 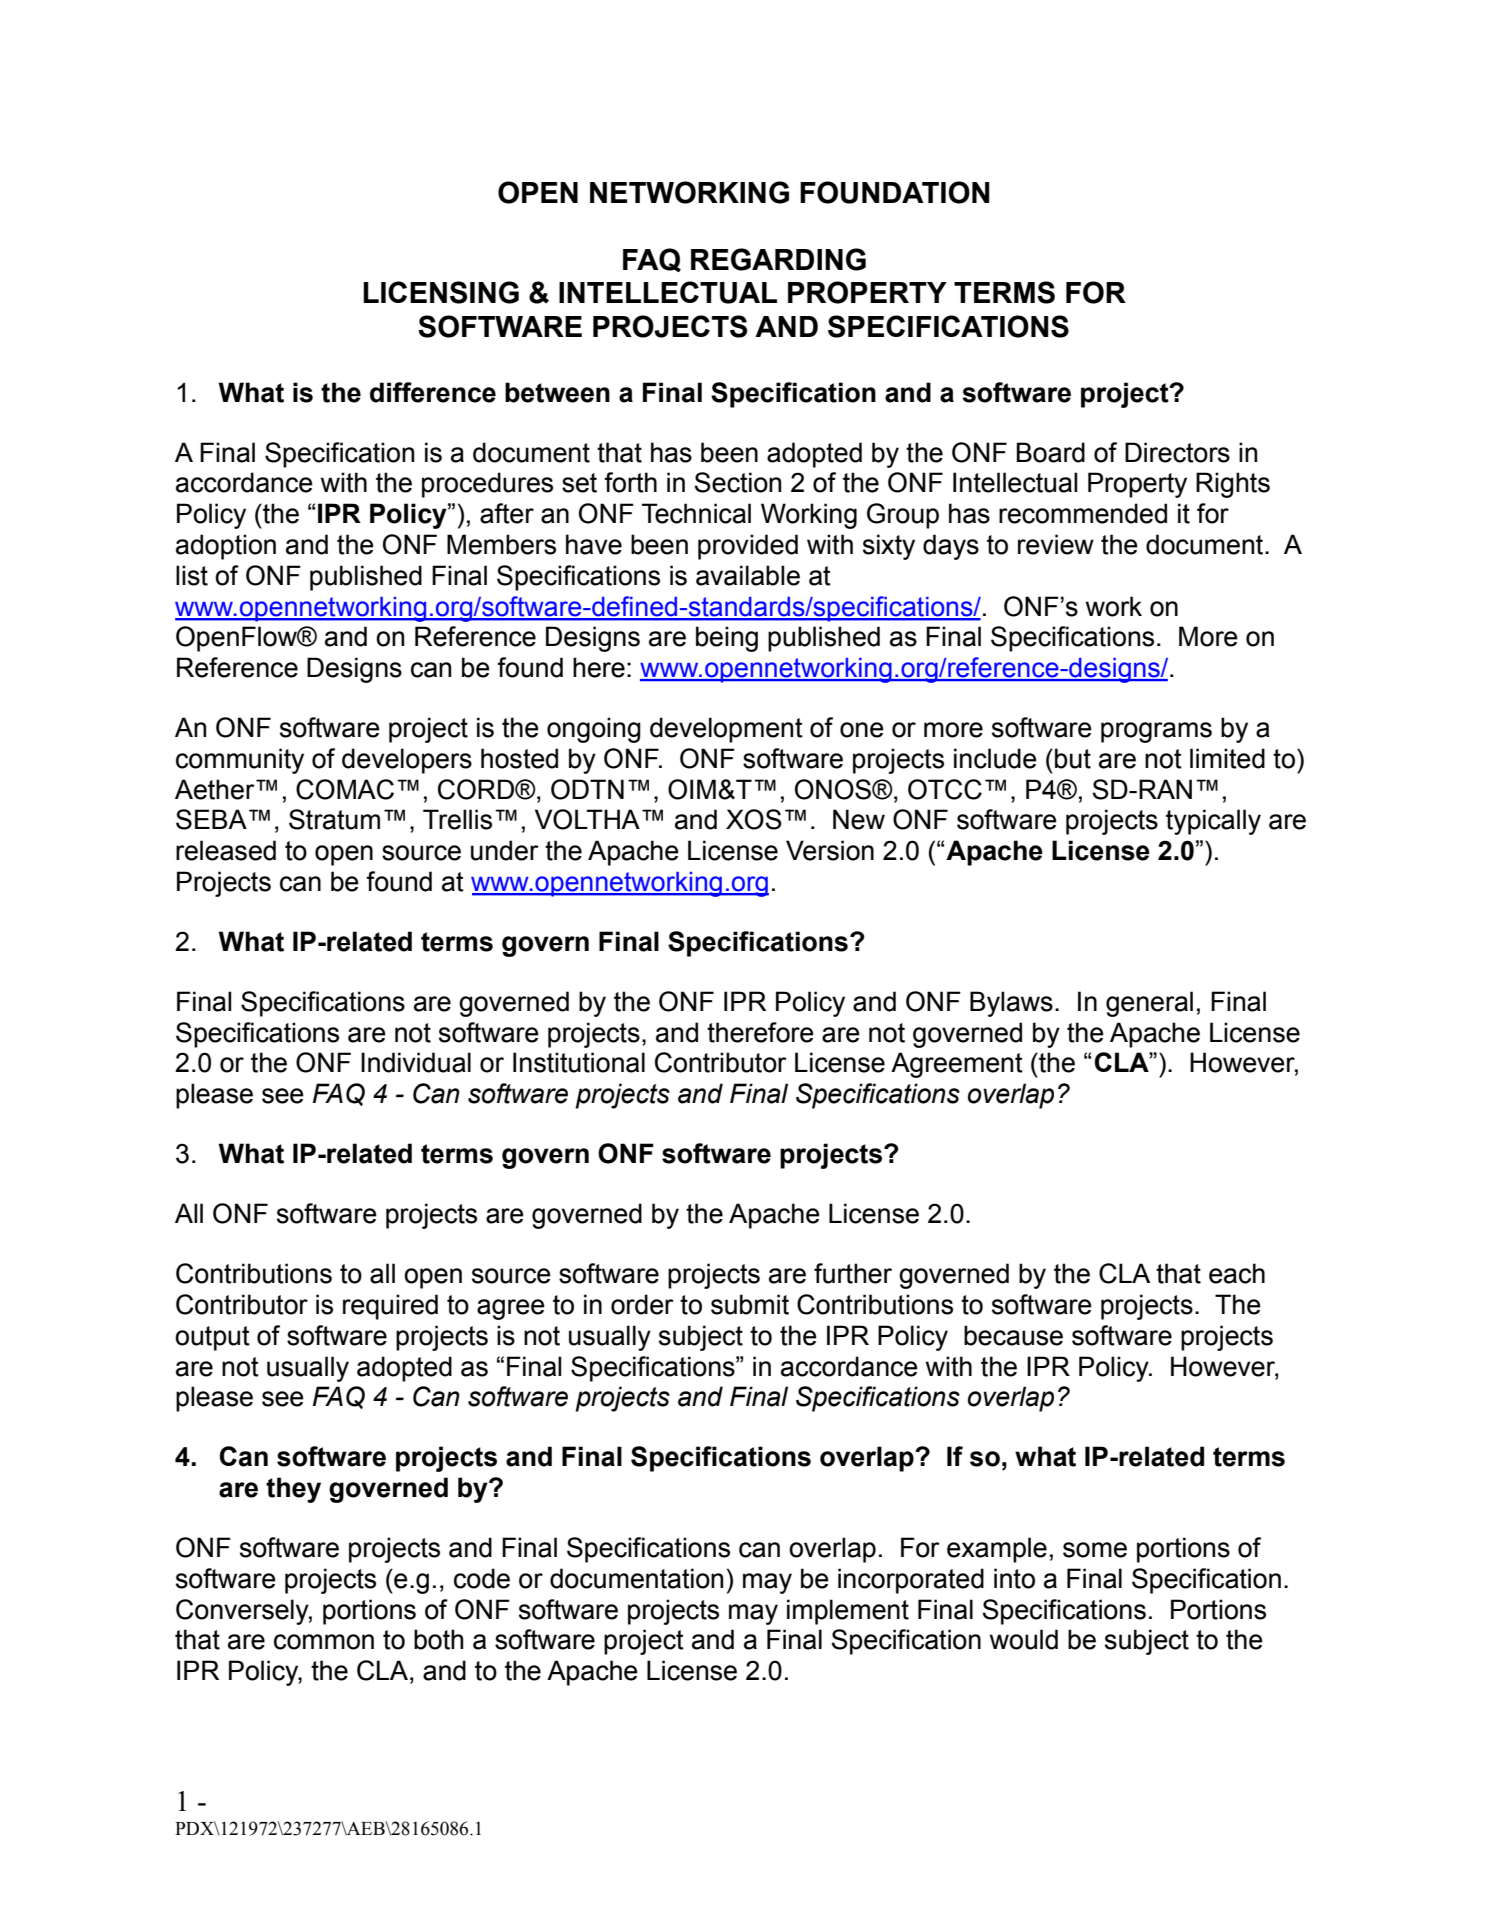 I want to click on general, so click(x=1149, y=1004).
